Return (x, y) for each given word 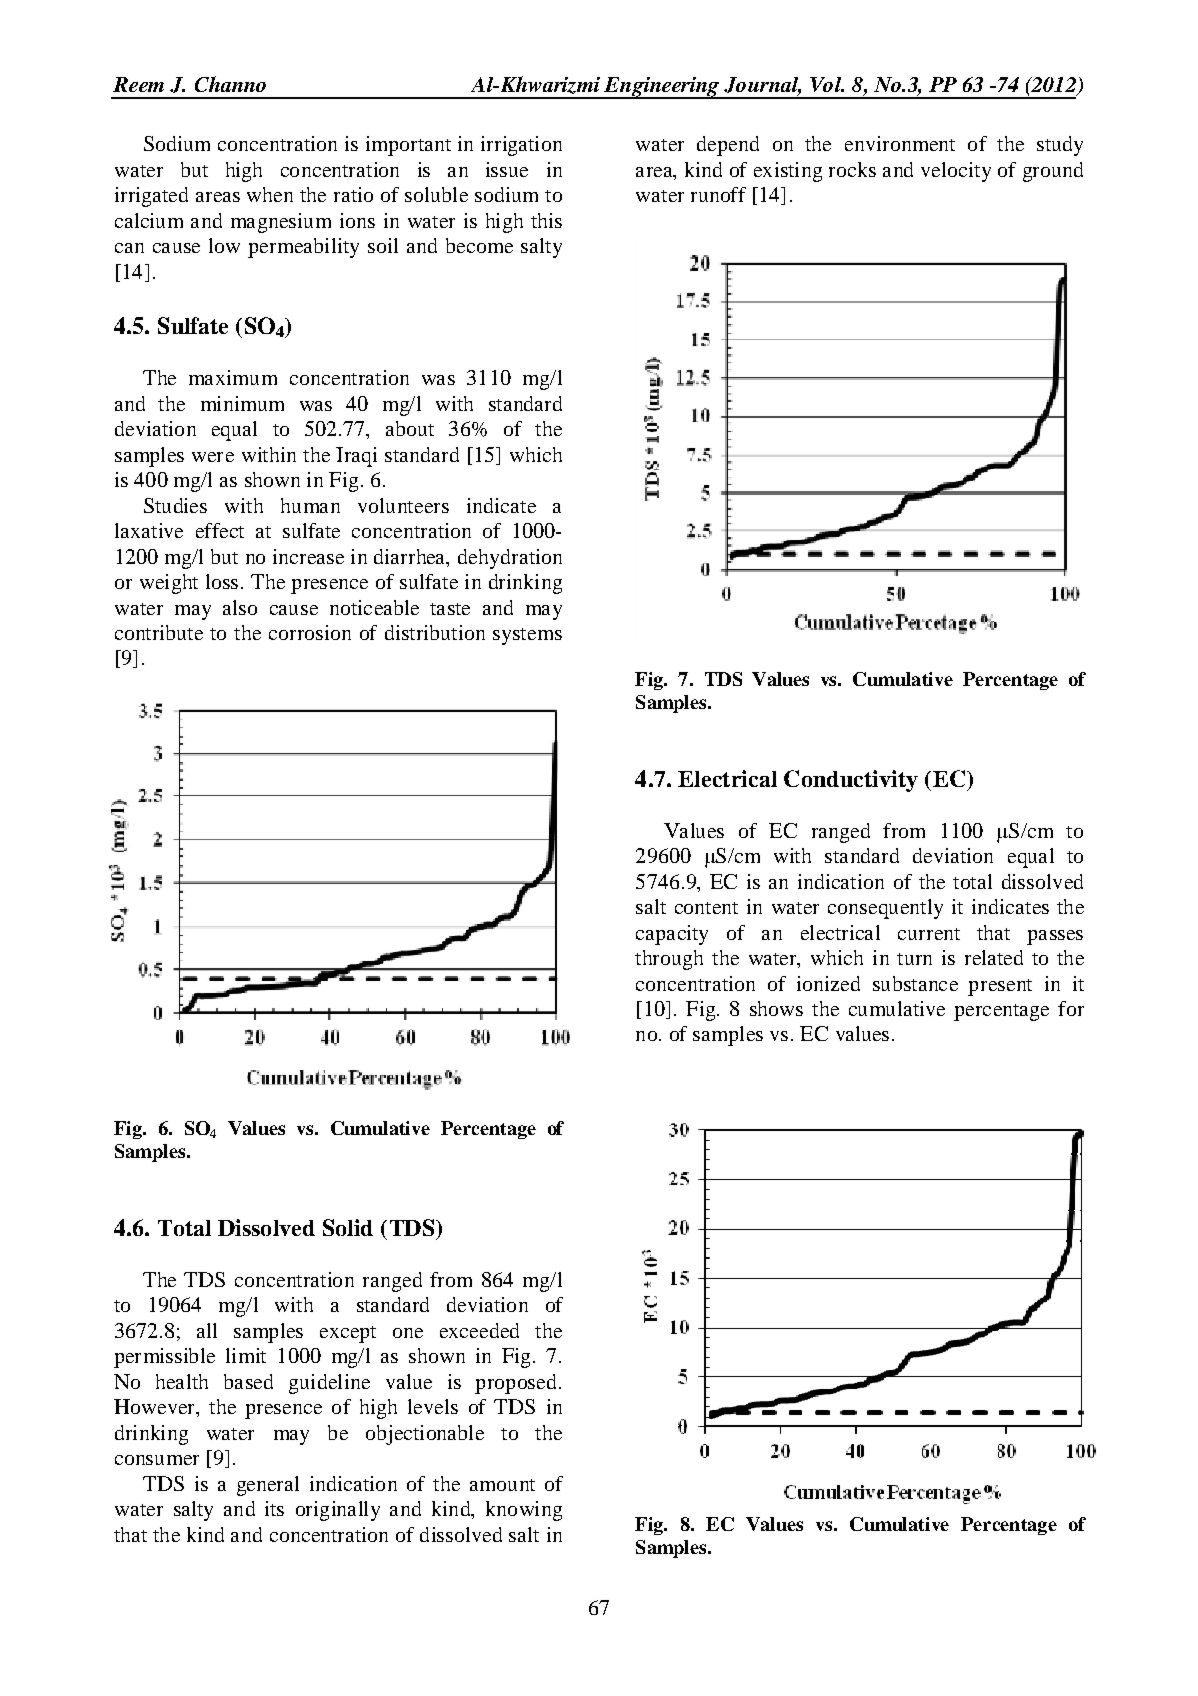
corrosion (310, 632)
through (669, 960)
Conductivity (851, 781)
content (706, 908)
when (270, 194)
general (268, 1486)
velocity (956, 172)
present (1000, 987)
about (410, 428)
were (213, 457)
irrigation (521, 146)
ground (1053, 172)
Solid (348, 1227)
